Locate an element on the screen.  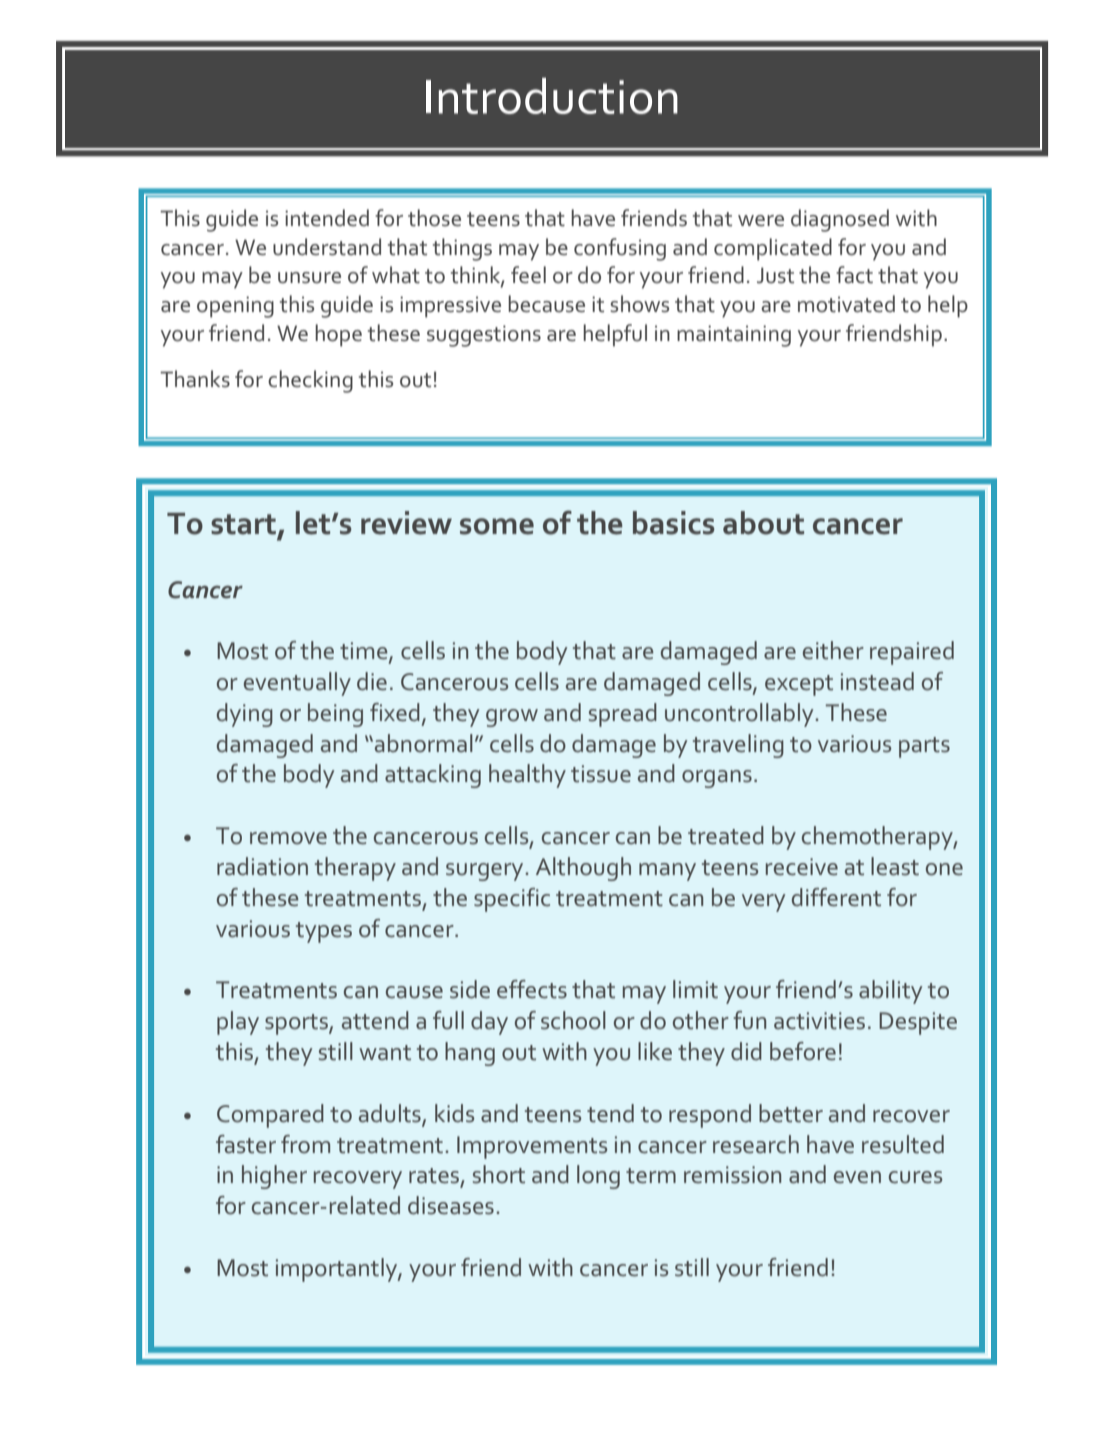
higher is located at coordinates (274, 1177).
